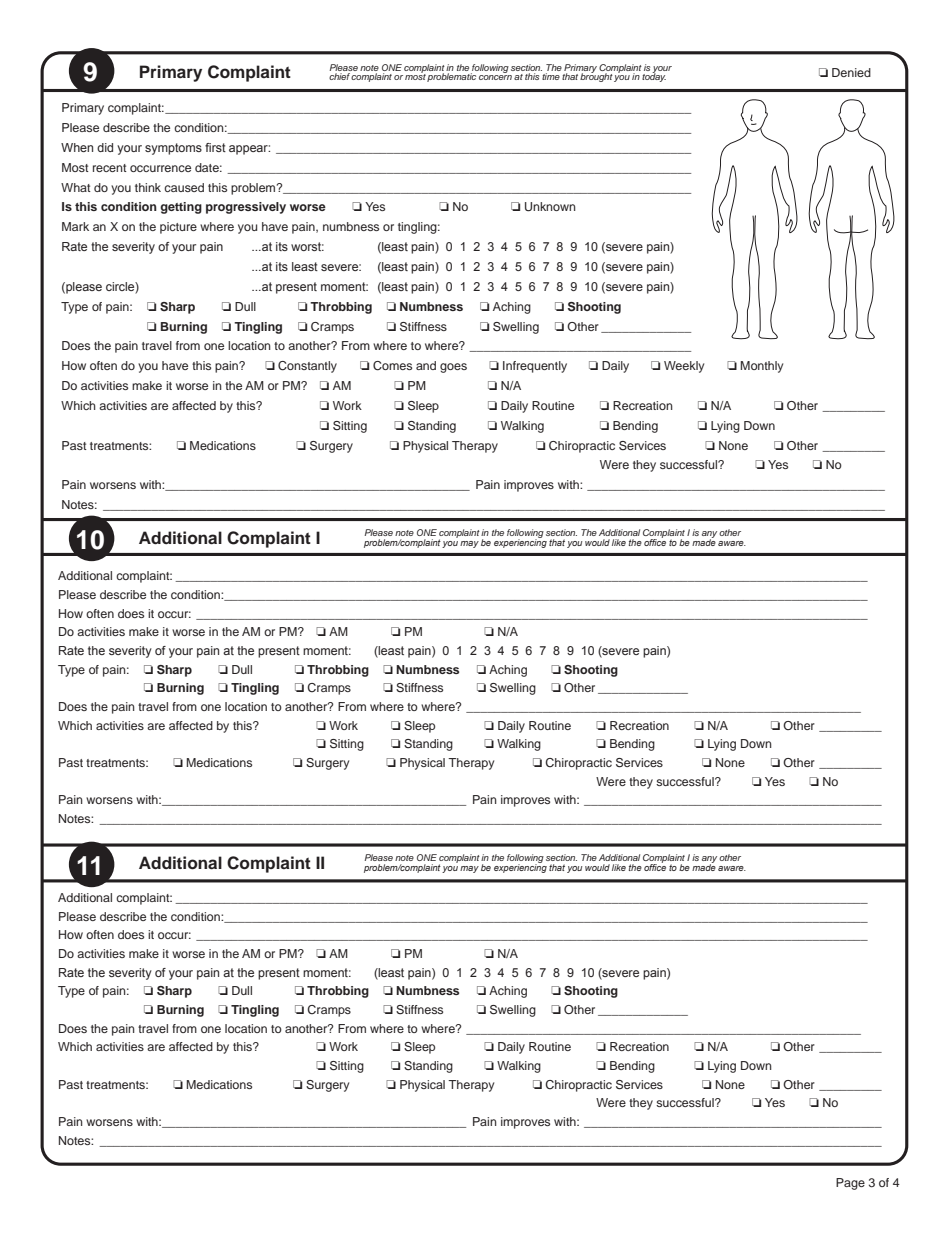 The image size is (952, 1233). Describe the element at coordinates (762, 367) in the screenshot. I see `Monthly` at that location.
